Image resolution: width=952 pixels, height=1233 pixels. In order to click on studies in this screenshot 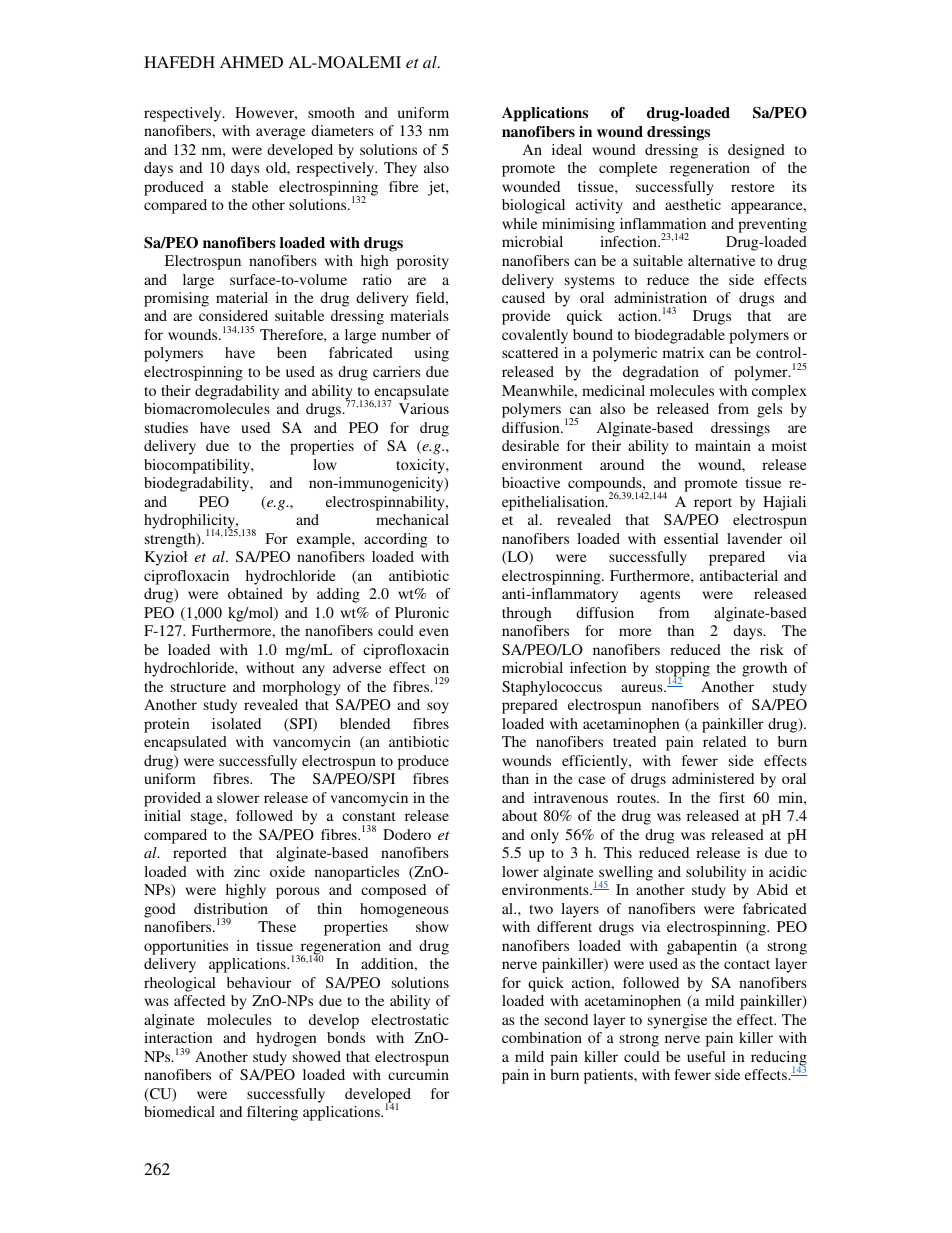, I will do `click(166, 427)`.
